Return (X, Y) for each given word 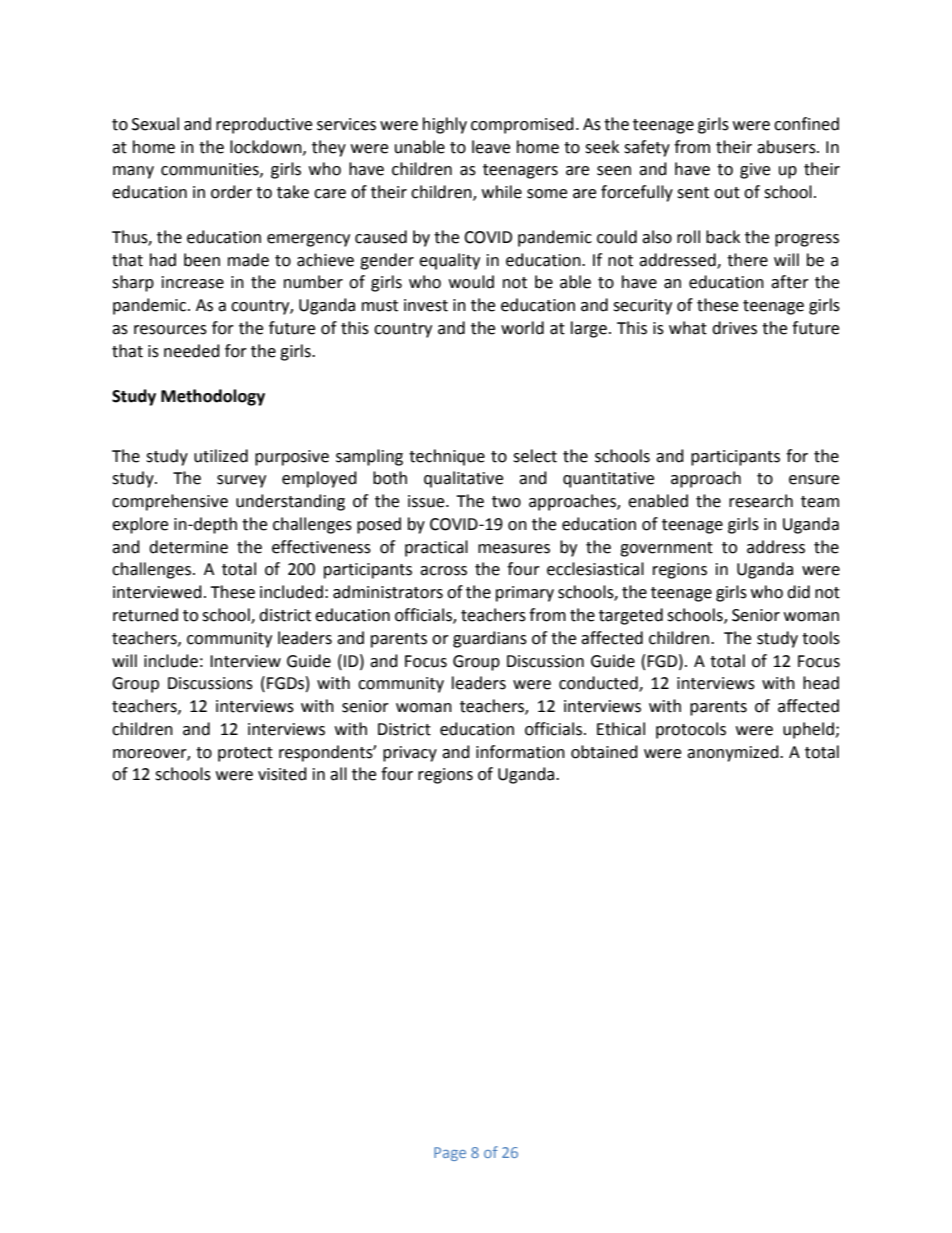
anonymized (734, 753)
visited (282, 774)
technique (447, 457)
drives (734, 328)
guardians (490, 639)
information (520, 752)
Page (450, 1154)
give (755, 171)
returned (145, 615)
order (231, 192)
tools (821, 638)
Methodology (213, 397)
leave (491, 147)
